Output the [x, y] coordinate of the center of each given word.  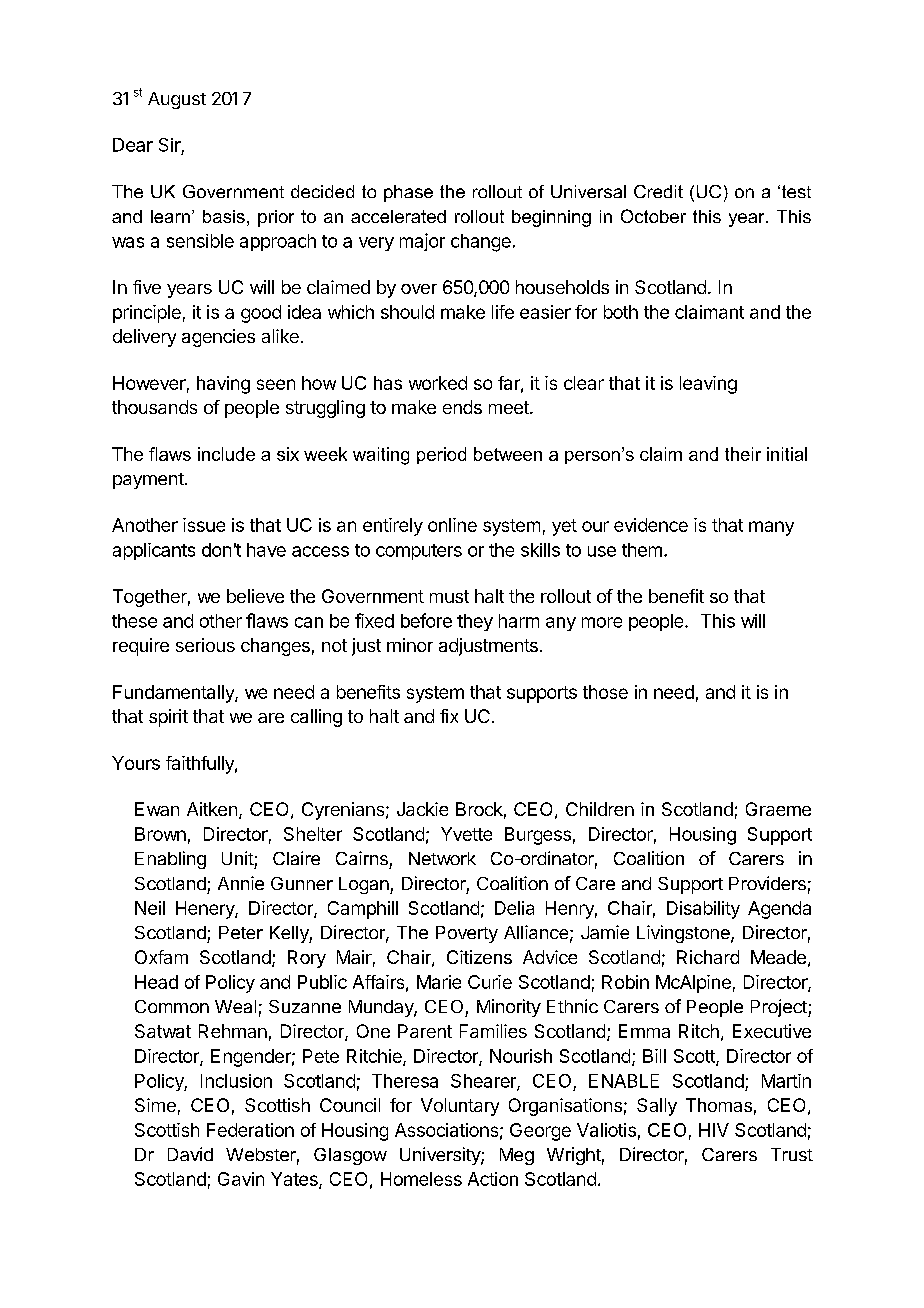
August [177, 100]
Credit [658, 191]
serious [205, 645]
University [441, 1156]
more [602, 622]
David [190, 1154]
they [475, 622]
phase [408, 193]
